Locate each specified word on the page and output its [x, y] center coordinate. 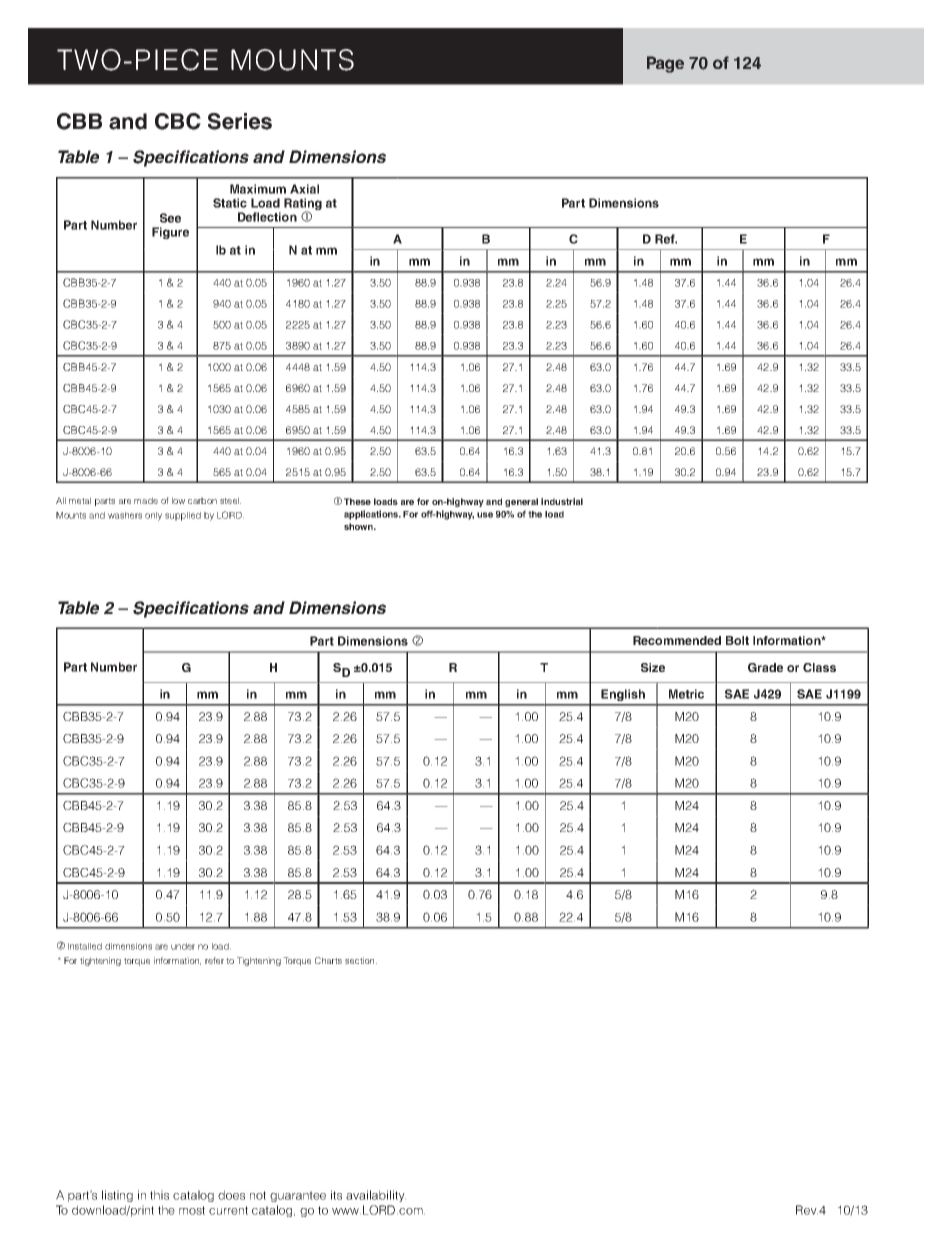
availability [376, 1196]
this [159, 1195]
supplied [183, 516]
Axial [304, 189]
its [336, 1195]
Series [240, 121]
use [485, 515]
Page [665, 64]
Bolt [737, 640]
